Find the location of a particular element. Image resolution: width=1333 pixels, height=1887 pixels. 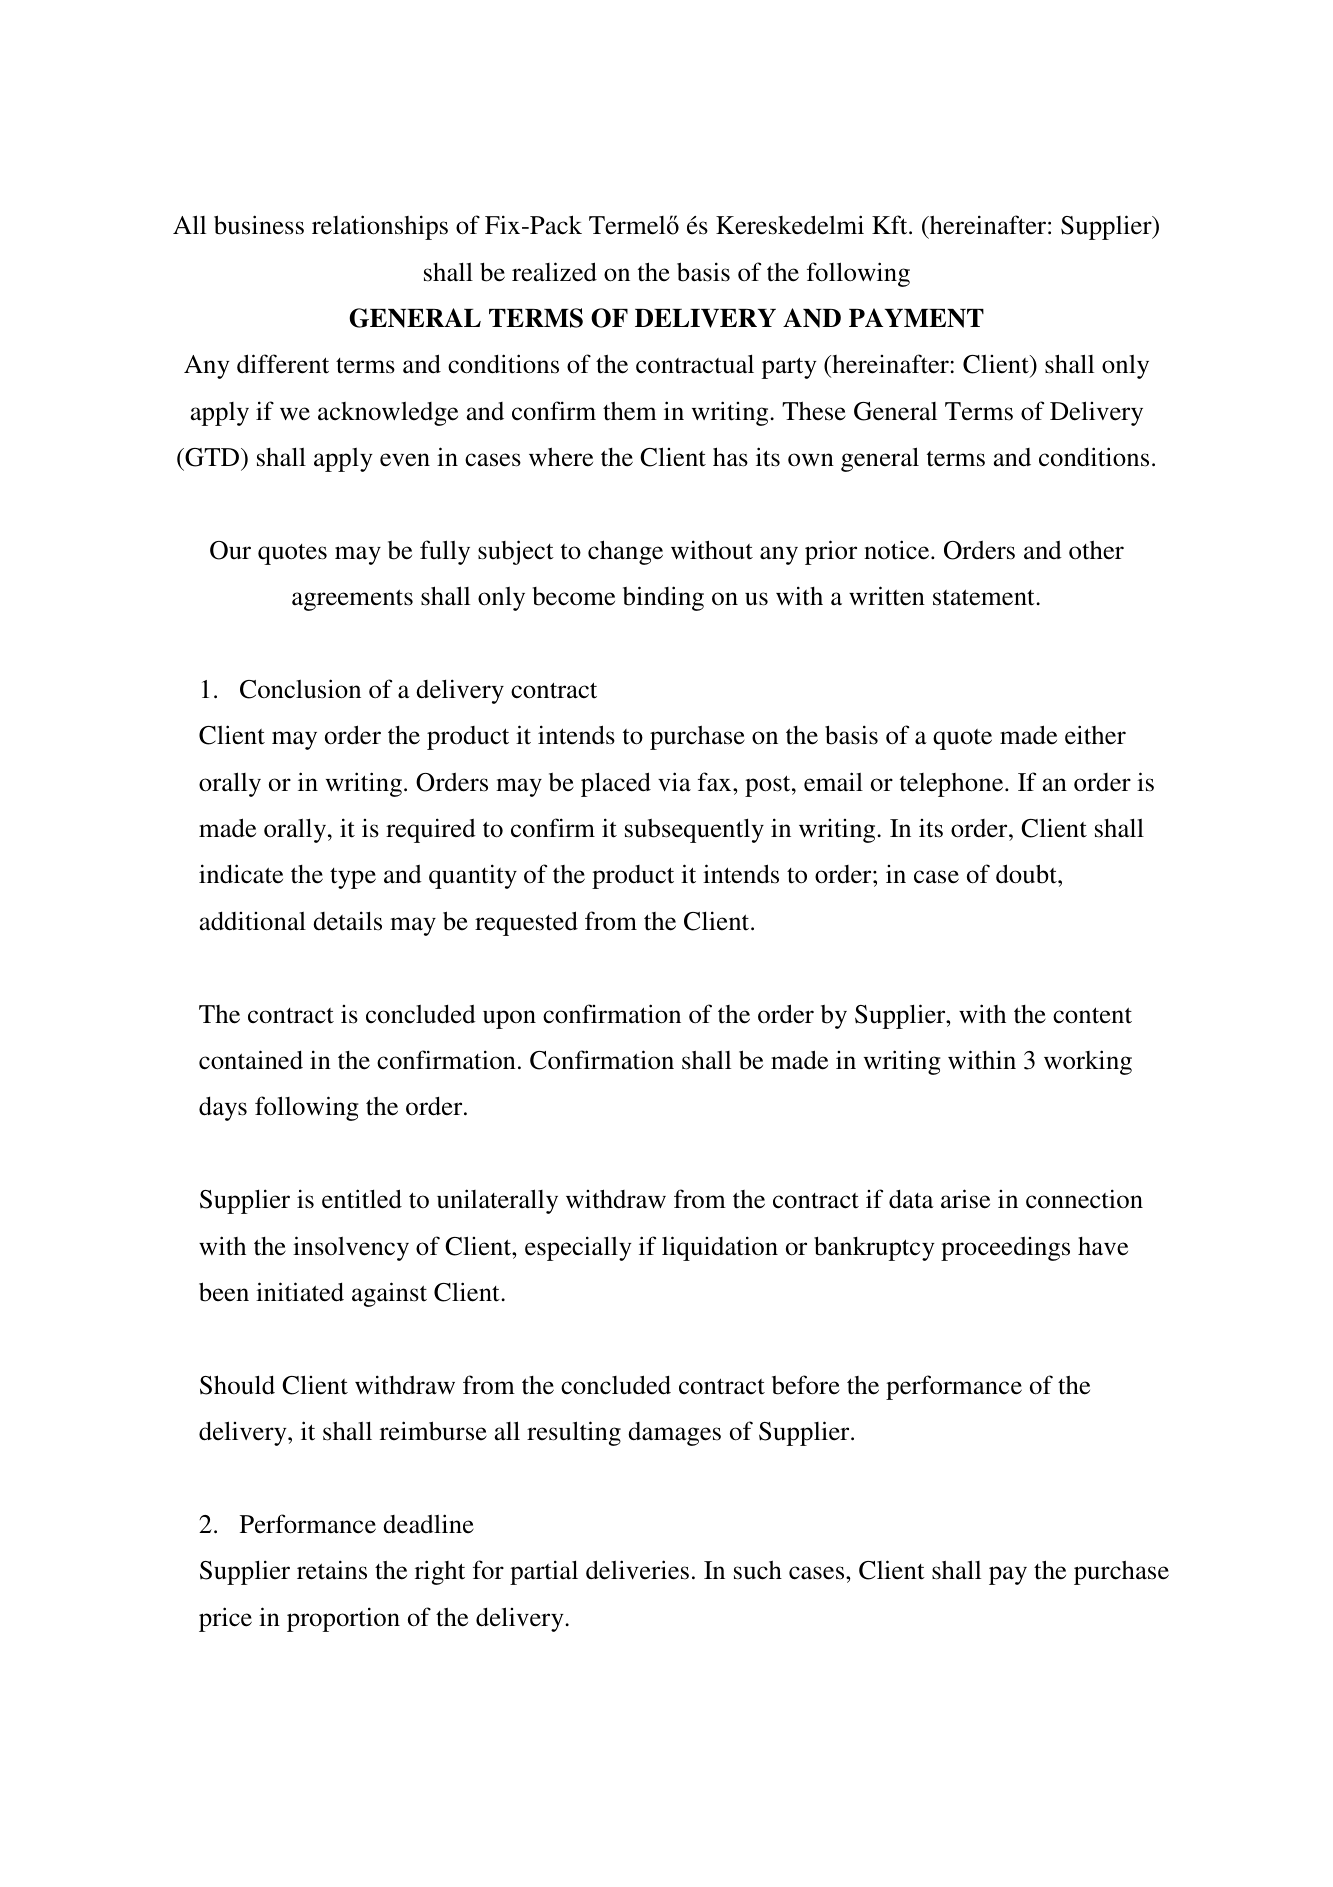

statement is located at coordinates (985, 597).
